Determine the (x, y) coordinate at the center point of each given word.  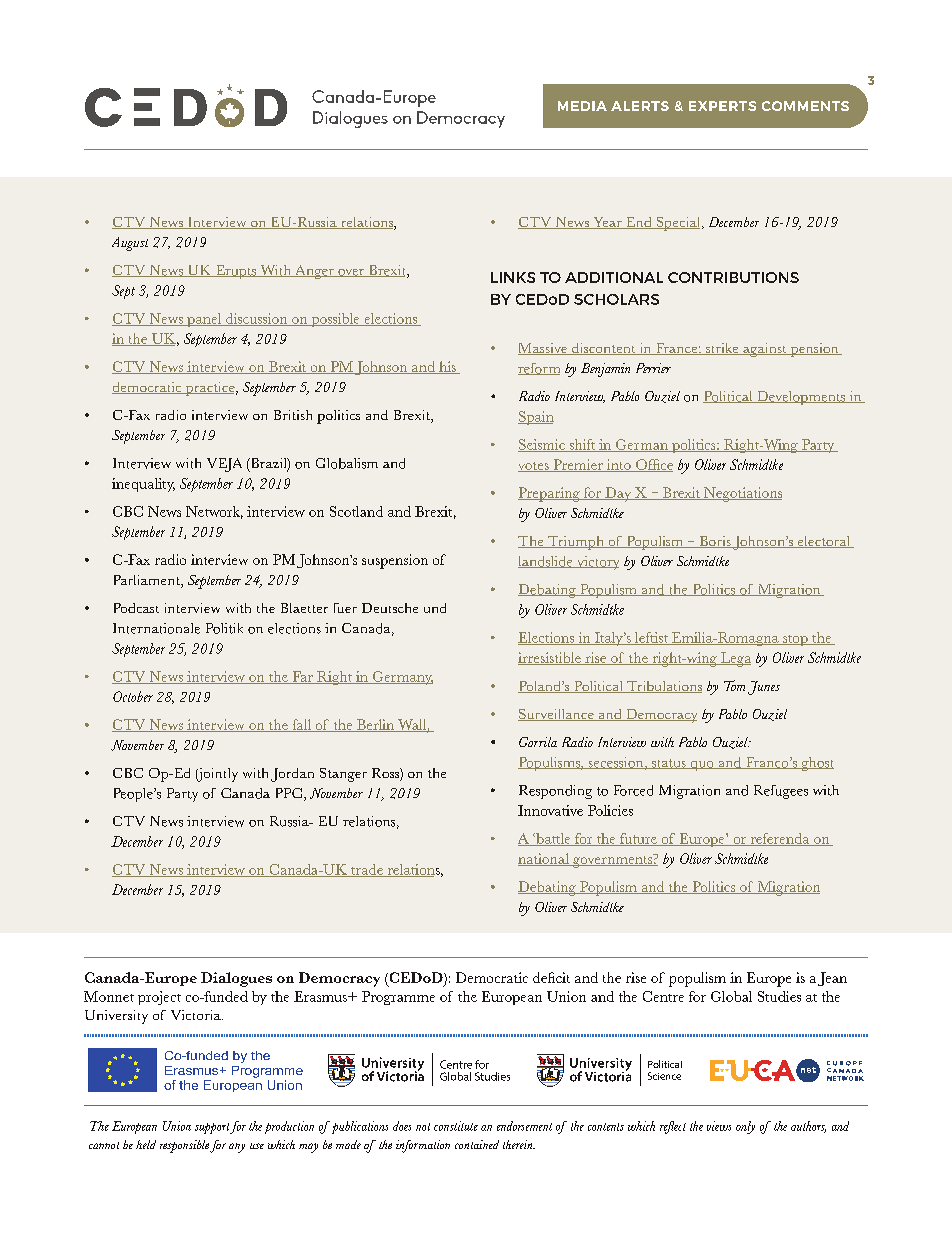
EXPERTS (722, 106)
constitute (456, 1126)
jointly (217, 775)
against (765, 350)
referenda (780, 839)
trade (367, 870)
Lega (735, 659)
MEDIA (582, 106)
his (447, 367)
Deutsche (390, 608)
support (213, 1128)
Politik (224, 628)
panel (204, 320)
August (130, 244)
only (745, 1127)
